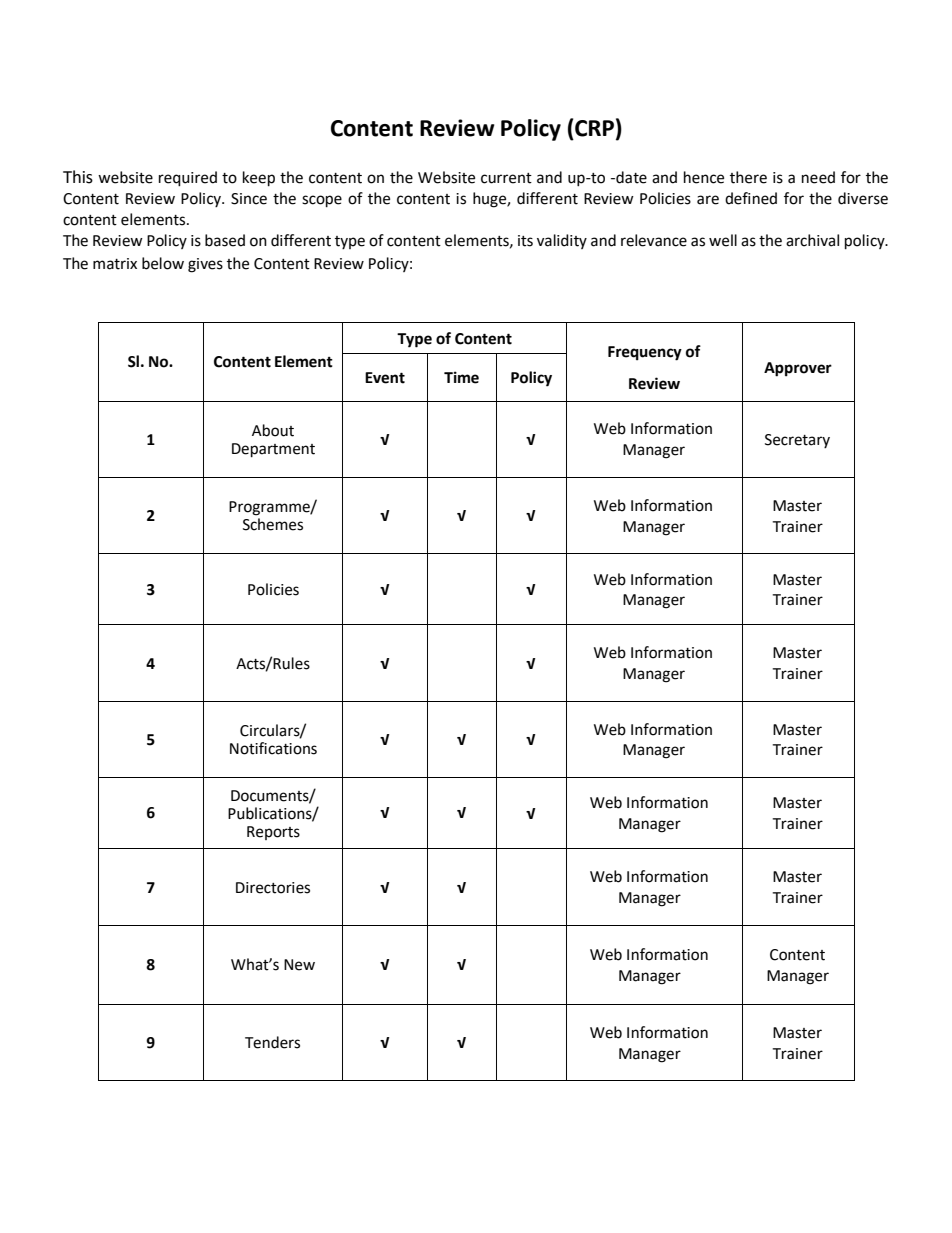  I want to click on Directories, so click(273, 888).
